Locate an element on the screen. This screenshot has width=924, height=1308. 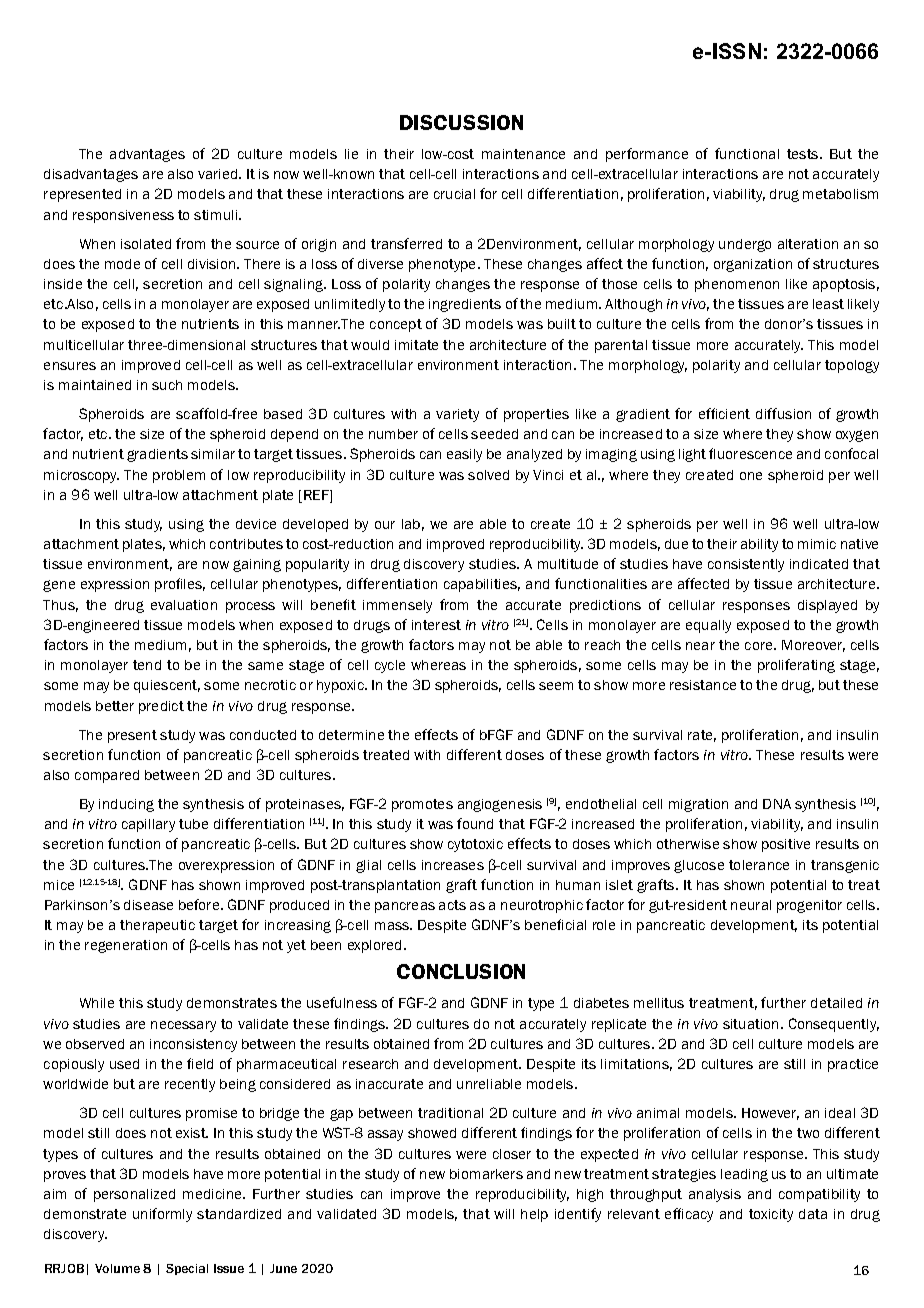
varied is located at coordinates (219, 174).
